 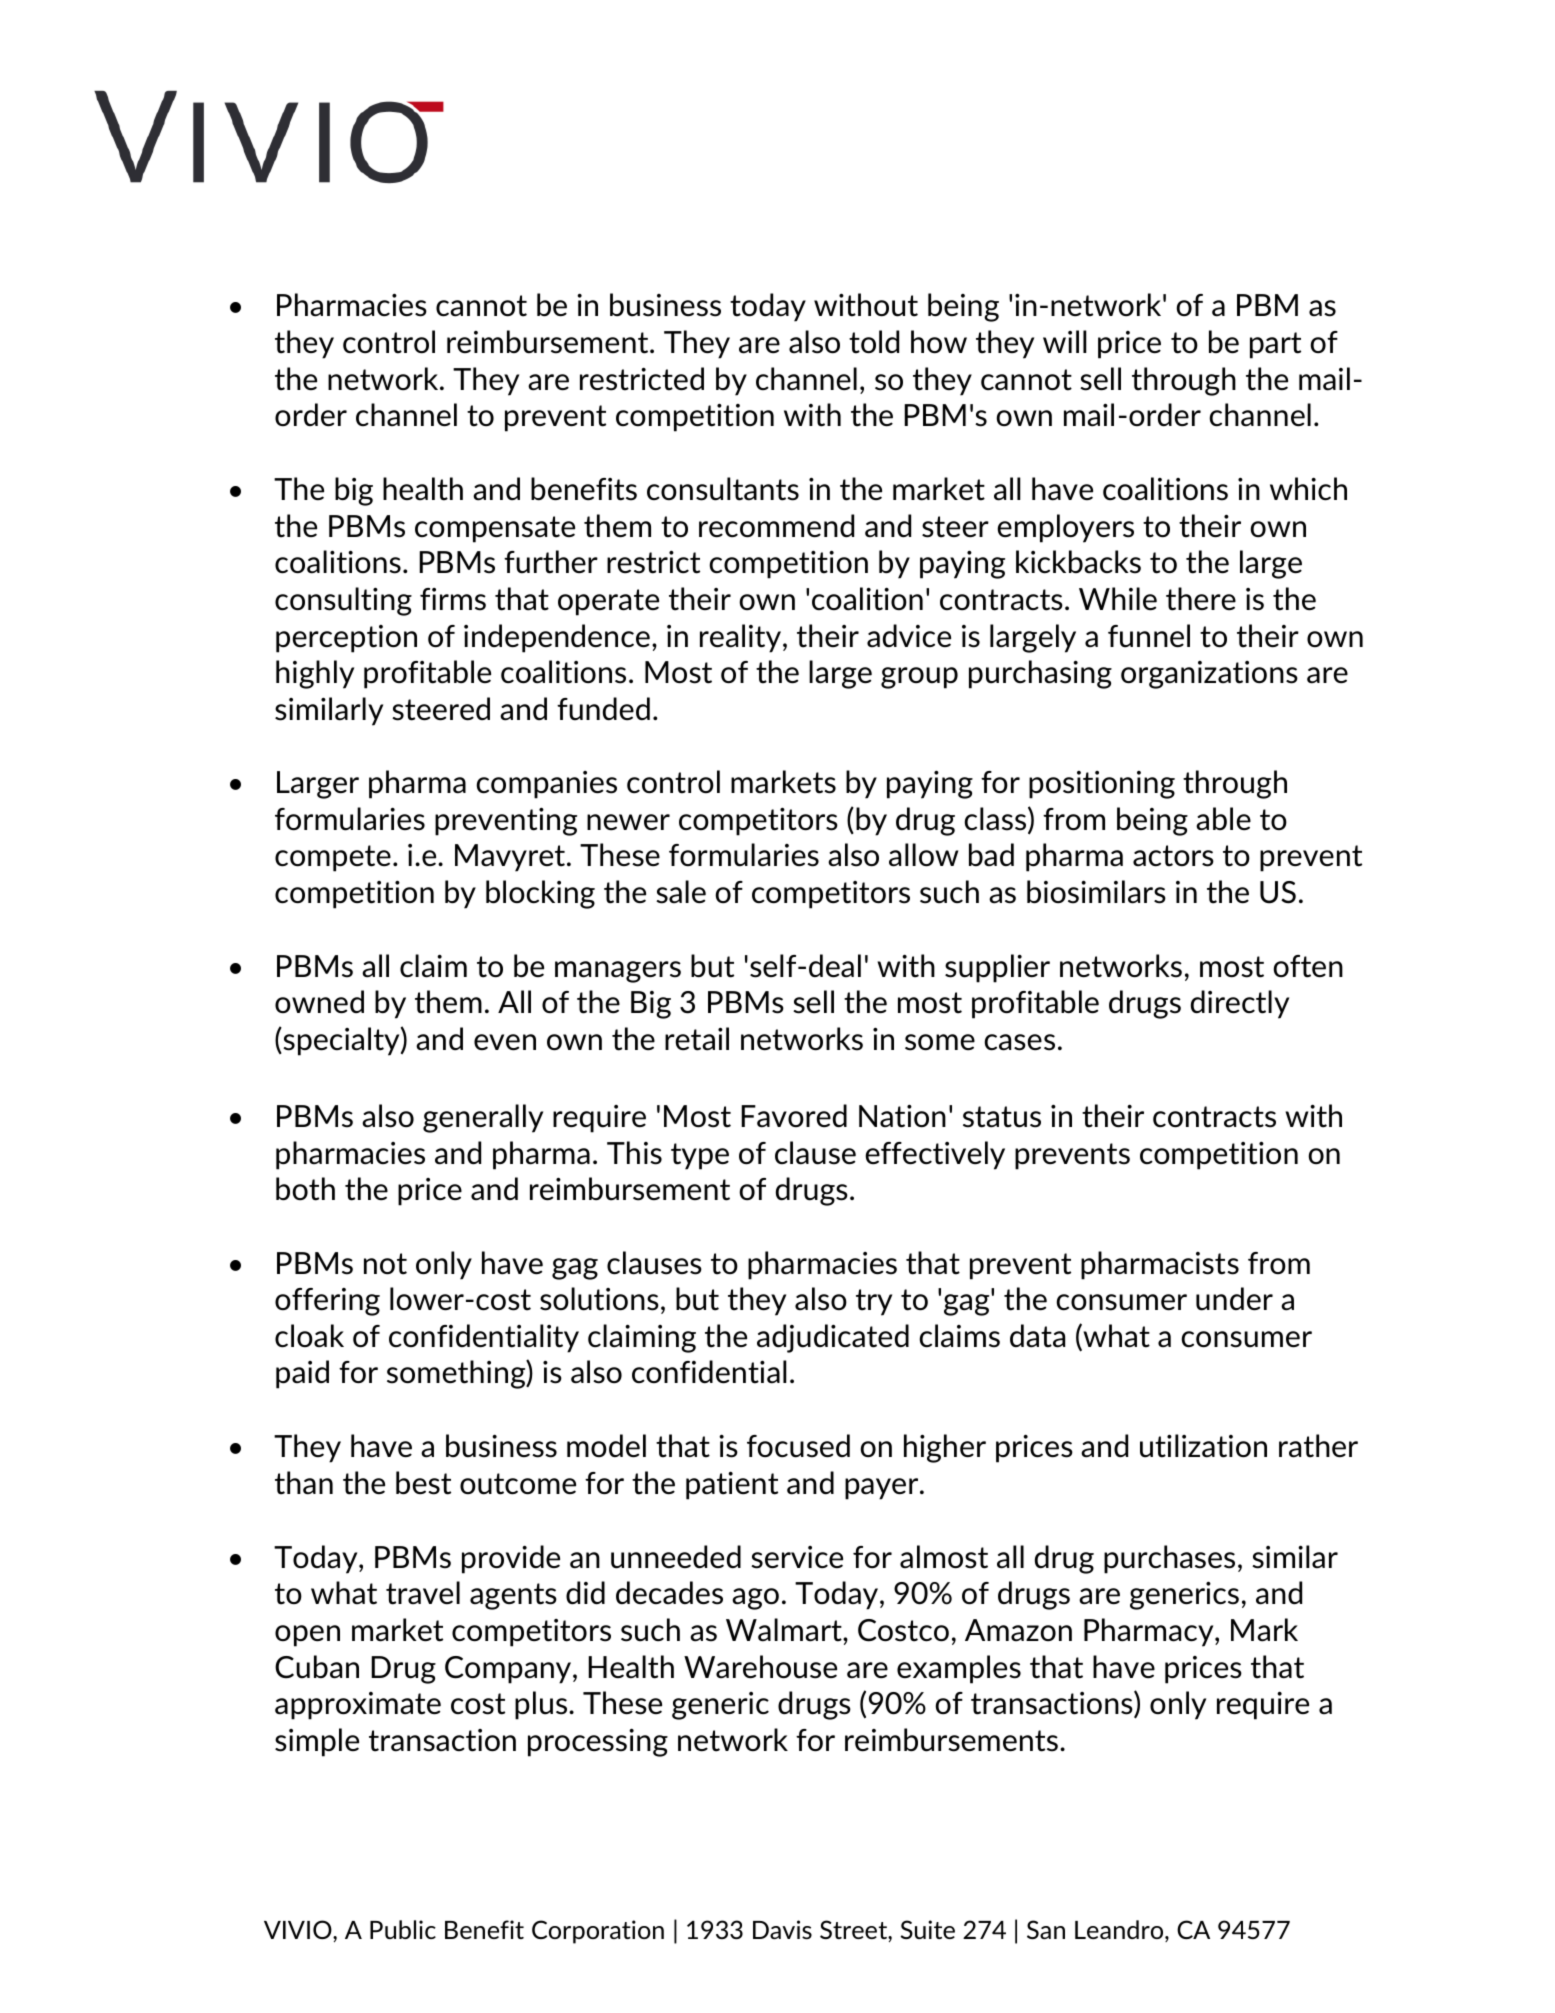 What do you see at coordinates (1275, 345) in the screenshot?
I see `part` at bounding box center [1275, 345].
